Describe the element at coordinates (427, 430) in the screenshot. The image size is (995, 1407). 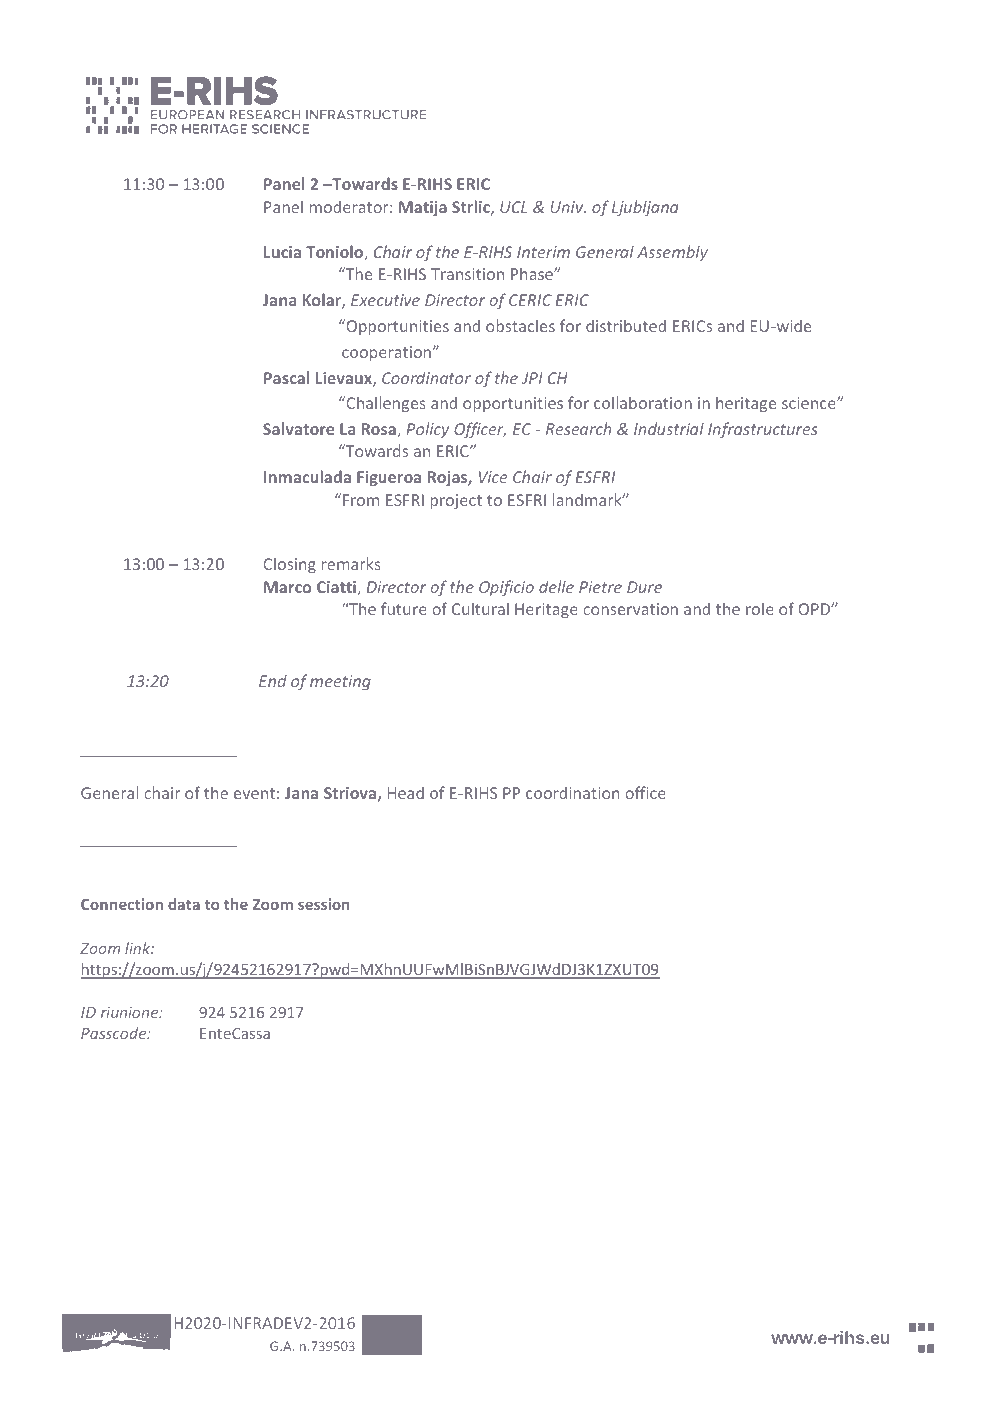
I see `Policy` at that location.
